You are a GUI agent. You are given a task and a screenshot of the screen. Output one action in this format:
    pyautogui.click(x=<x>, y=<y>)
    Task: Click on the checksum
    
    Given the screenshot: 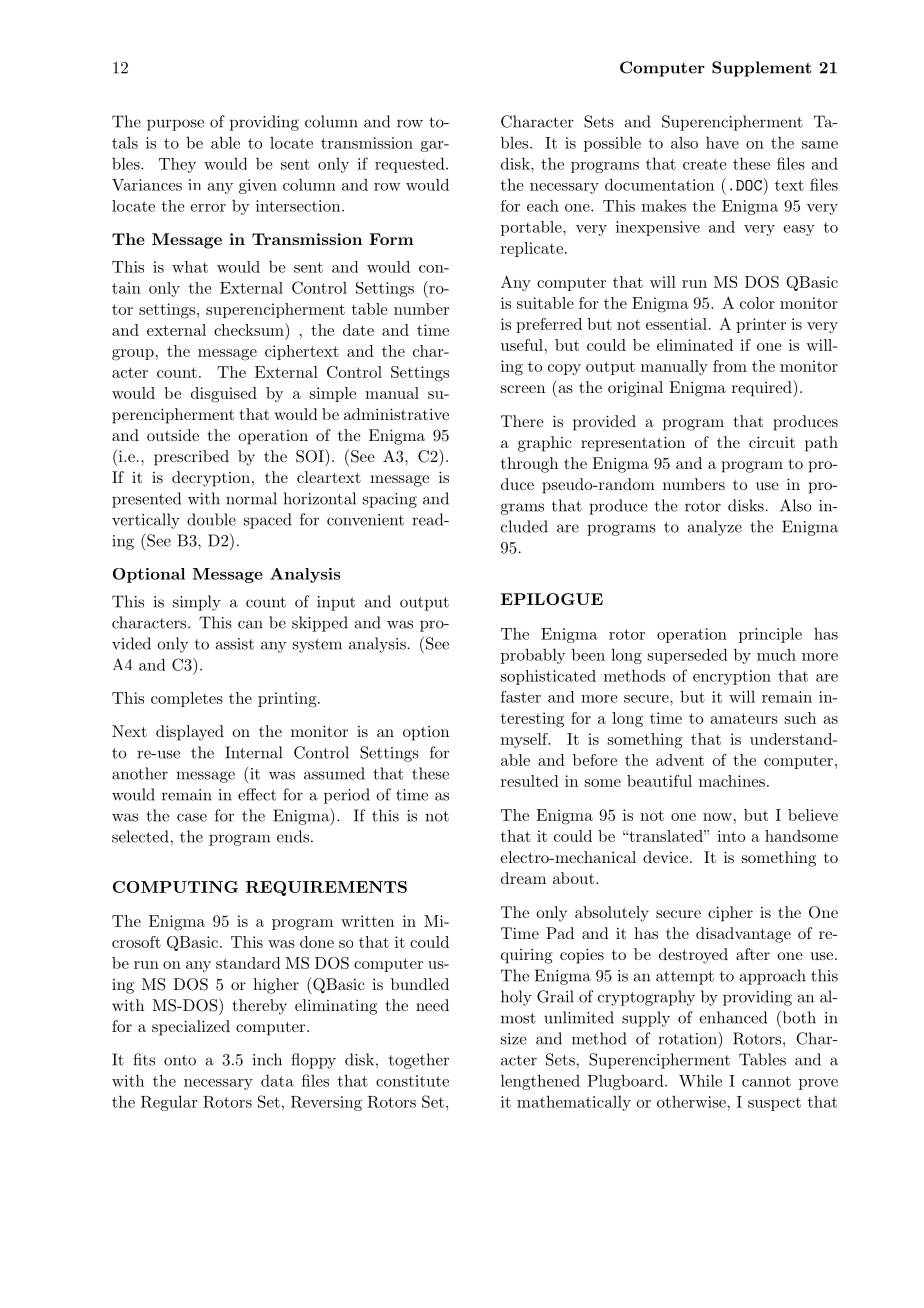 What is the action you would take?
    pyautogui.click(x=250, y=329)
